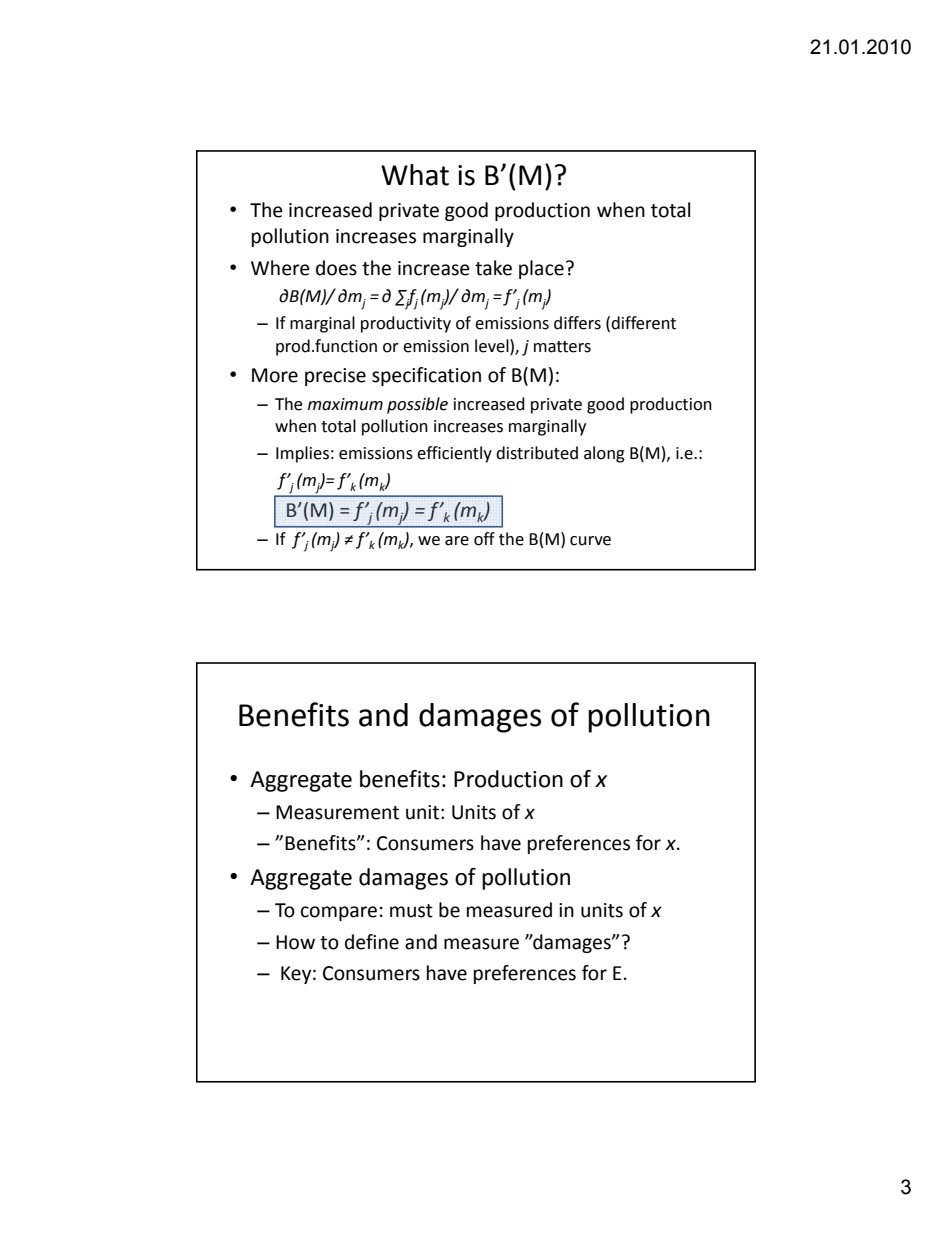 This document has height=1233, width=952. I want to click on Implies, so click(302, 454).
